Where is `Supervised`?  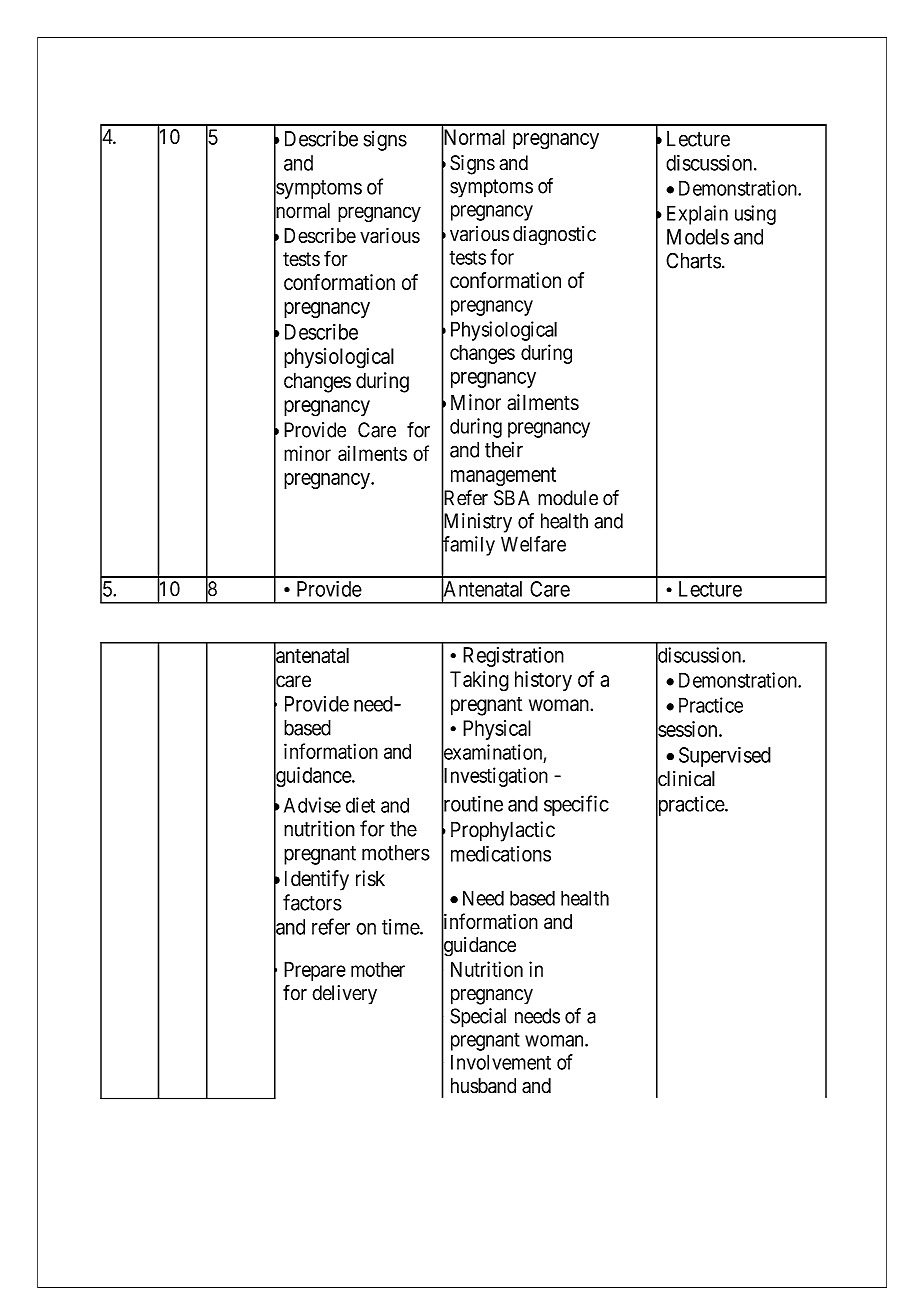
Supervised is located at coordinates (725, 757).
